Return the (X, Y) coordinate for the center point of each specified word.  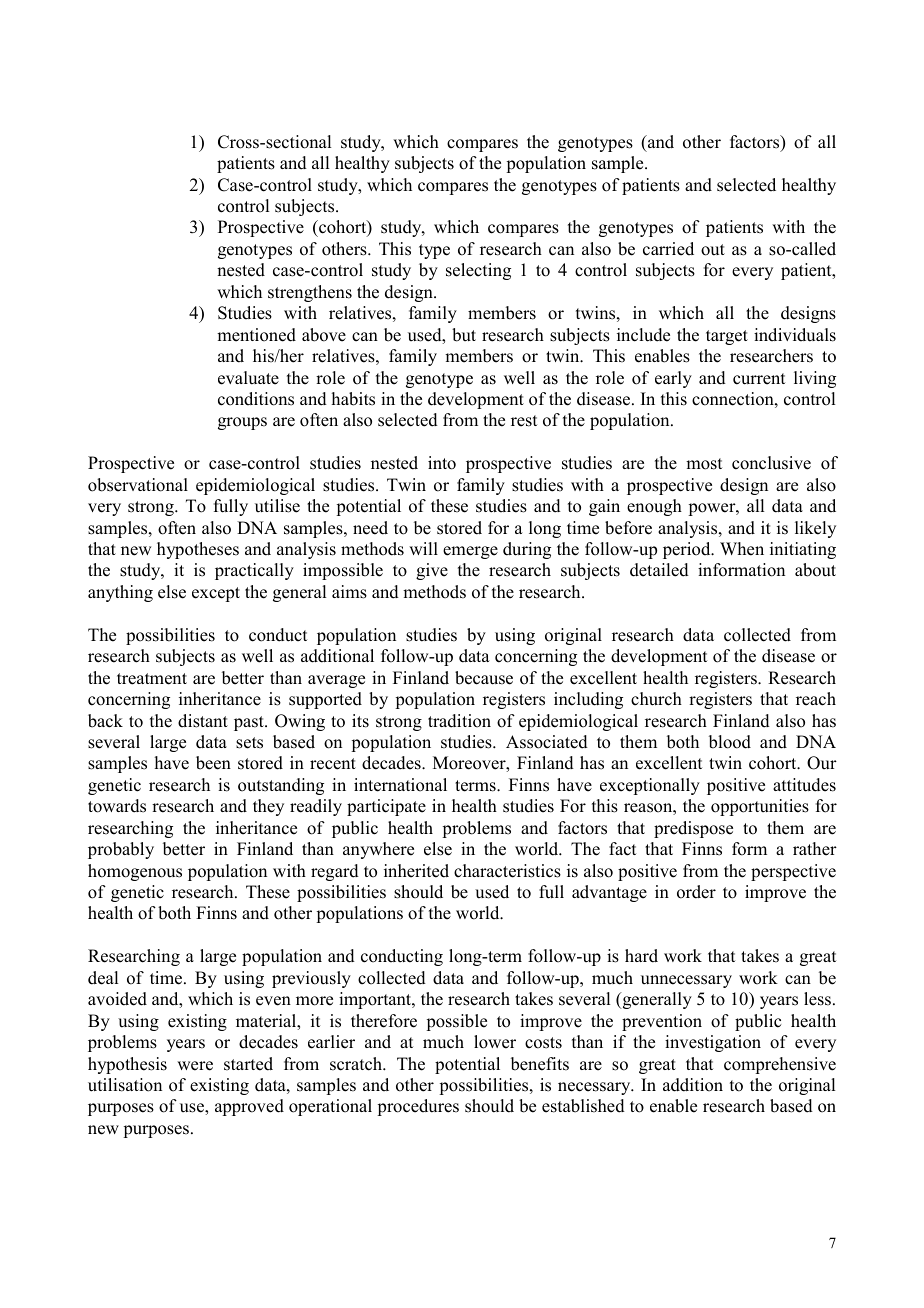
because (484, 678)
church (656, 699)
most (704, 464)
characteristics (507, 871)
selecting (478, 271)
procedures (418, 1107)
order (696, 892)
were (195, 1066)
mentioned (256, 335)
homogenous (135, 872)
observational (138, 485)
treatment (152, 679)
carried (668, 249)
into (442, 463)
